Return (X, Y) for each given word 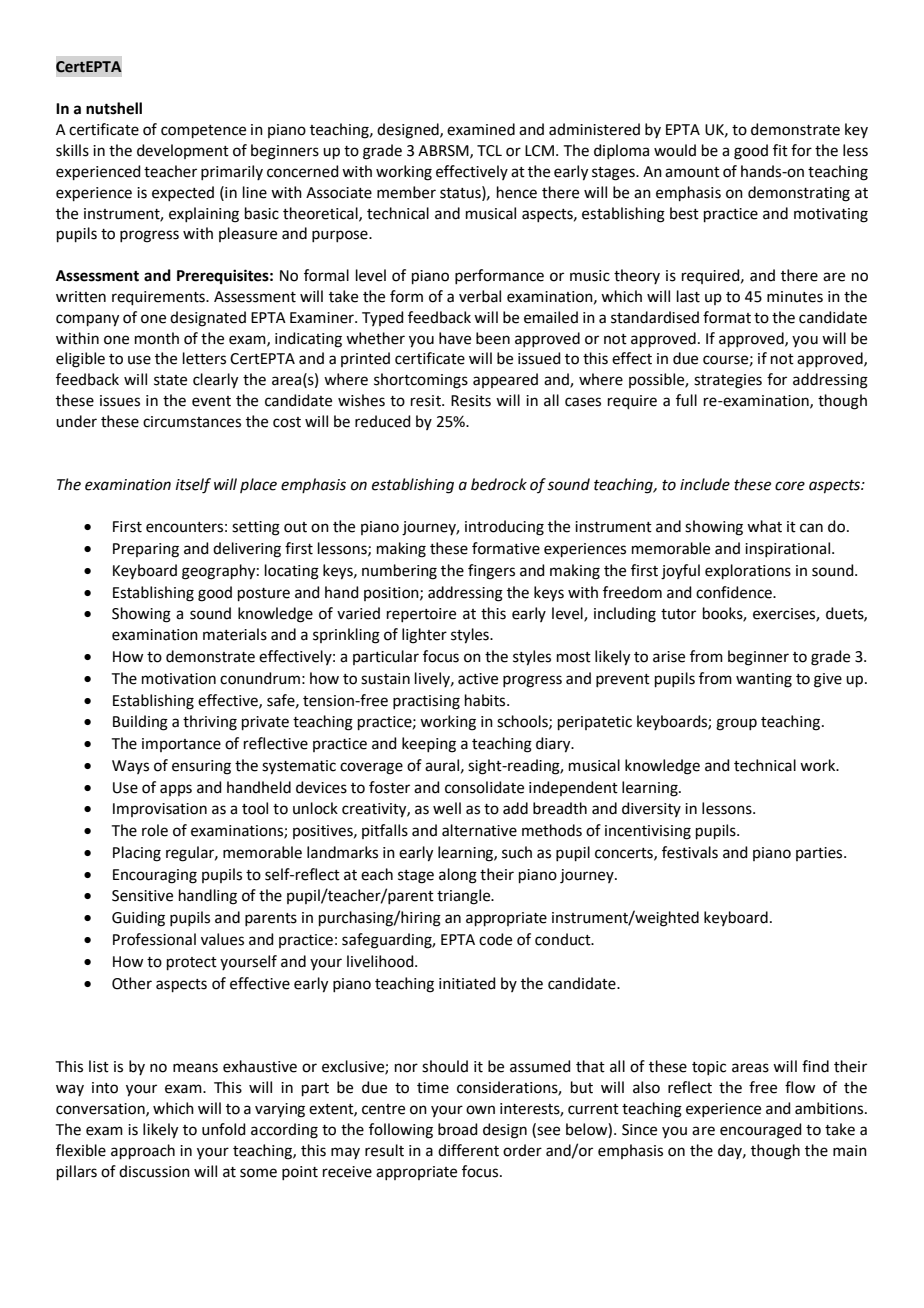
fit (780, 150)
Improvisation (160, 810)
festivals (690, 852)
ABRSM (444, 151)
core (790, 486)
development (183, 151)
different (468, 1150)
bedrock (499, 484)
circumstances (192, 422)
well (447, 808)
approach (143, 1151)
